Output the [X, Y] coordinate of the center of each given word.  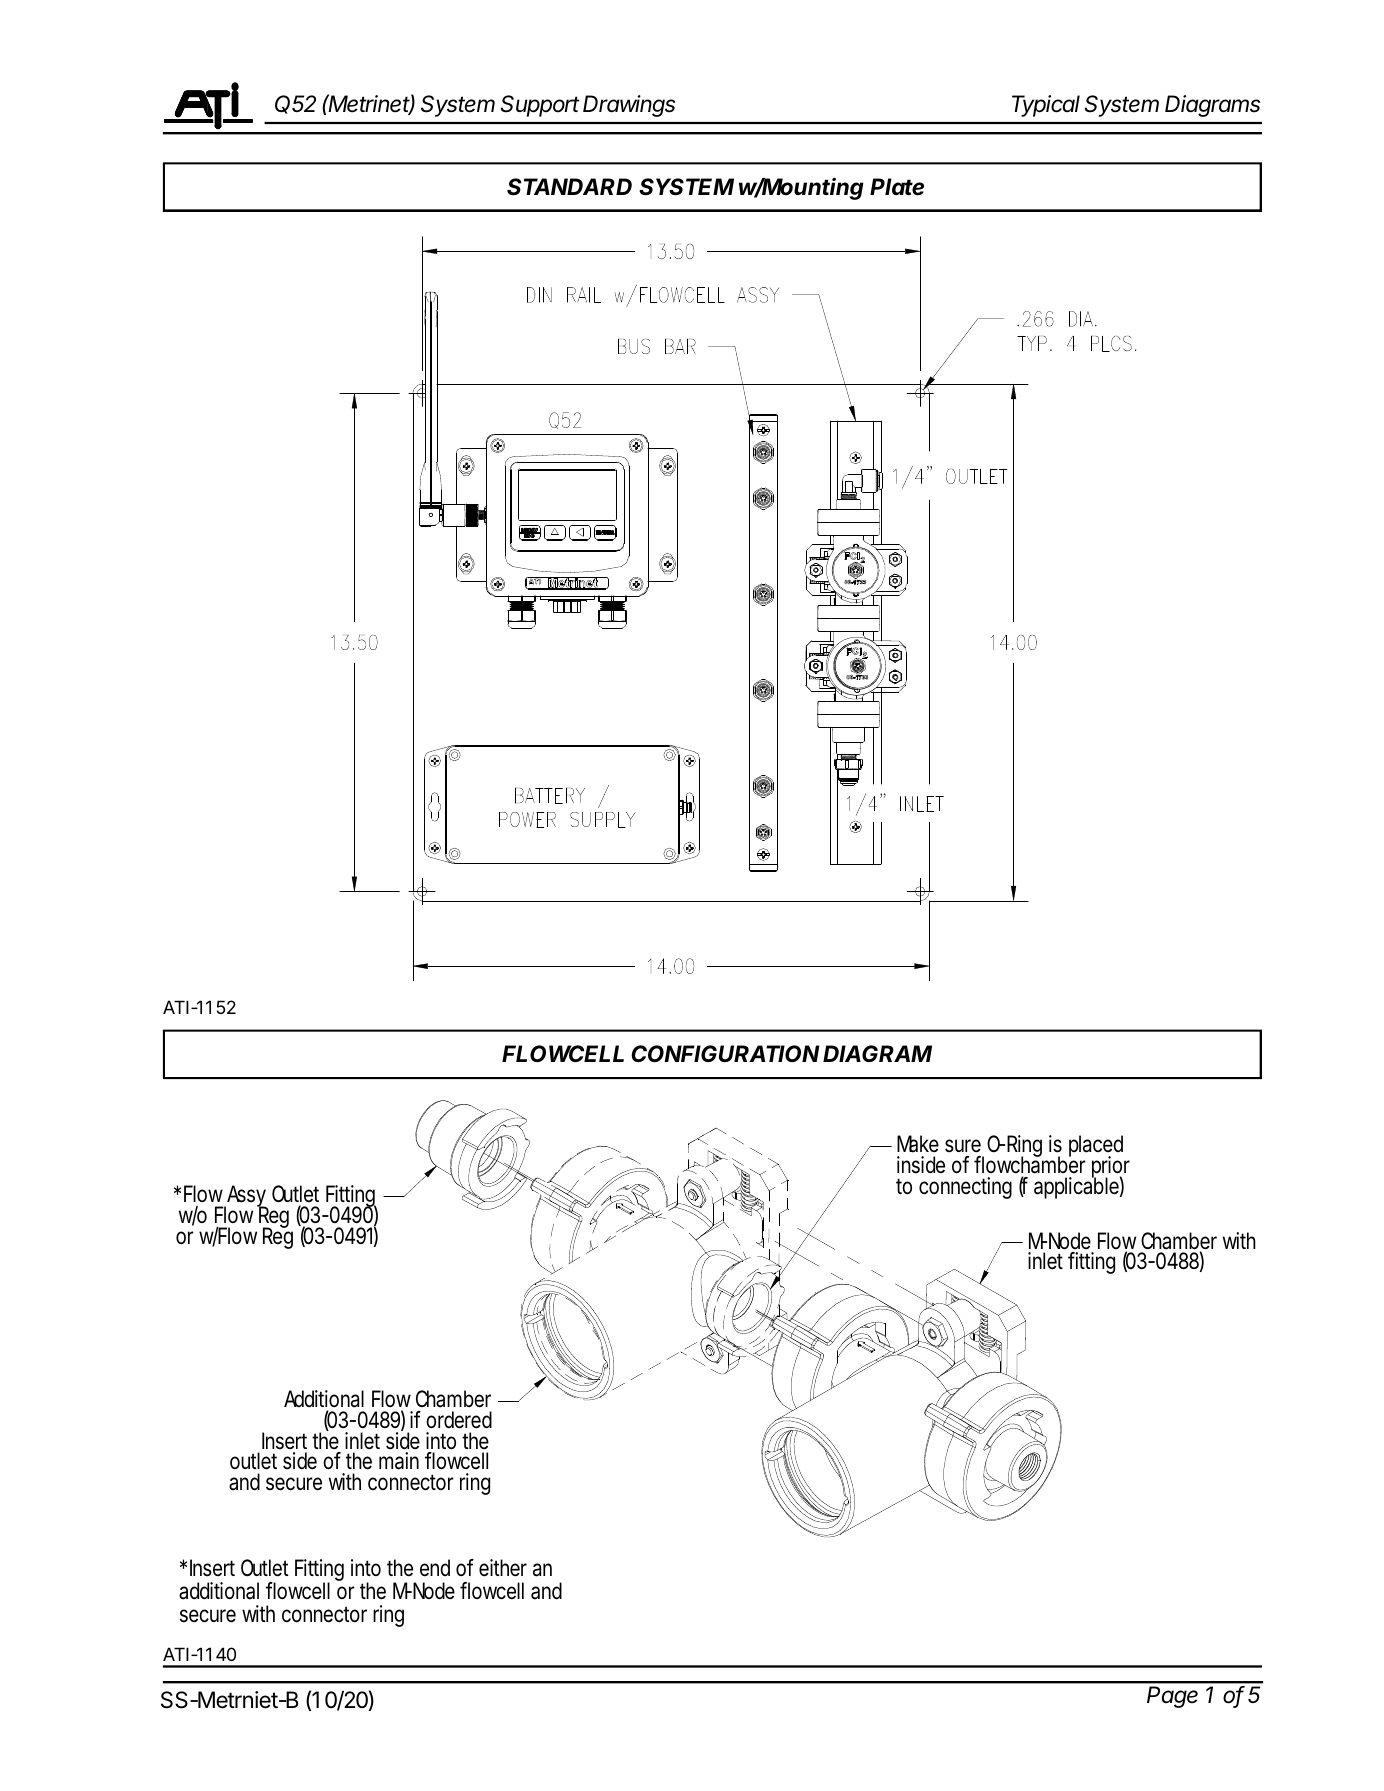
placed [1096, 1147]
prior [1111, 1168]
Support [540, 106]
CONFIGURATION [725, 1053]
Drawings [629, 106]
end [435, 1568]
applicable [1076, 1187]
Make [918, 1144]
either [503, 1568]
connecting [965, 1188]
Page [1172, 1697]
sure [963, 1146]
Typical [1046, 106]
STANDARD [569, 187]
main [399, 1461]
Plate [897, 187]
